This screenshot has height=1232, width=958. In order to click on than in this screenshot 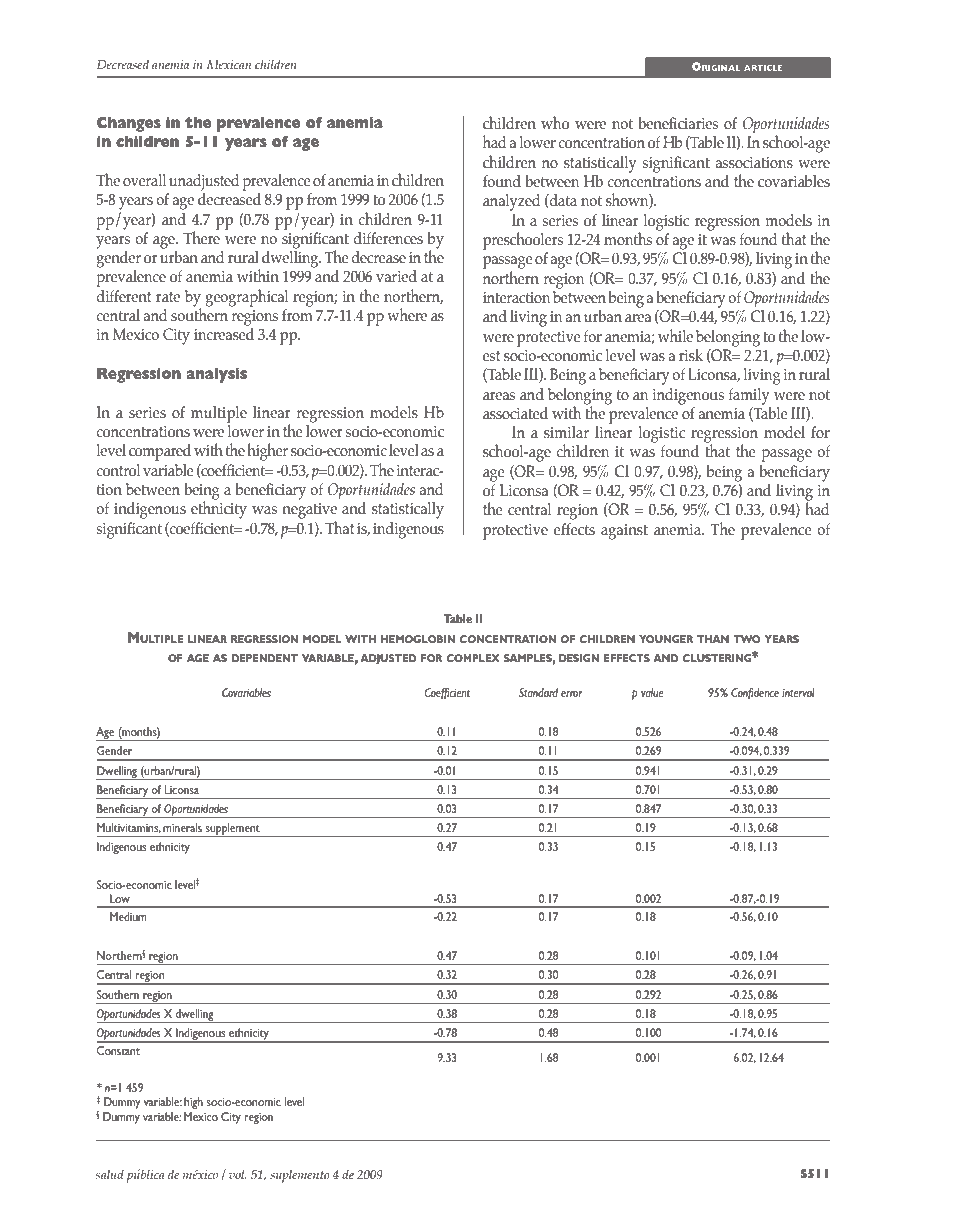, I will do `click(713, 639)`.
